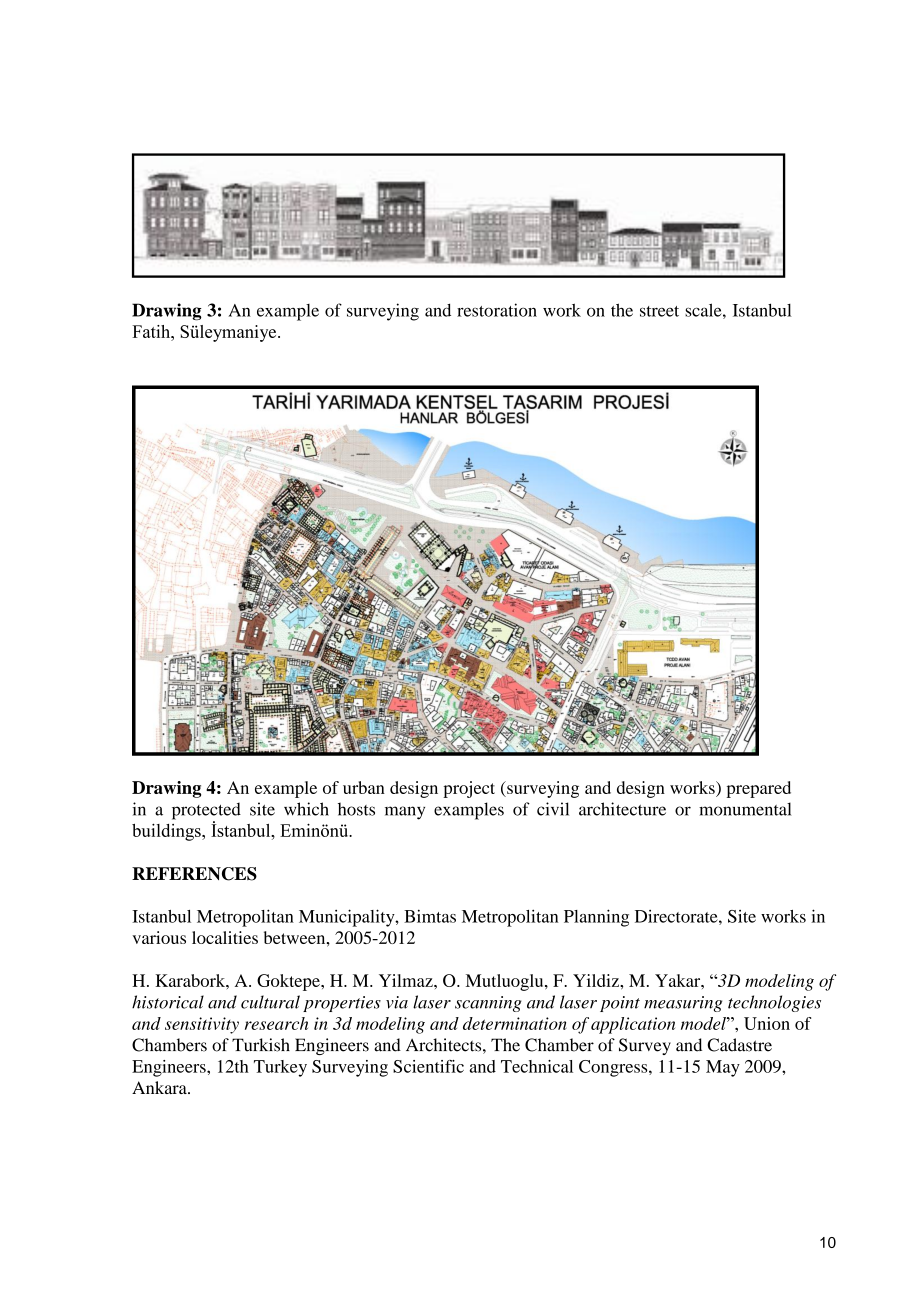 The image size is (924, 1308). I want to click on street, so click(659, 311).
